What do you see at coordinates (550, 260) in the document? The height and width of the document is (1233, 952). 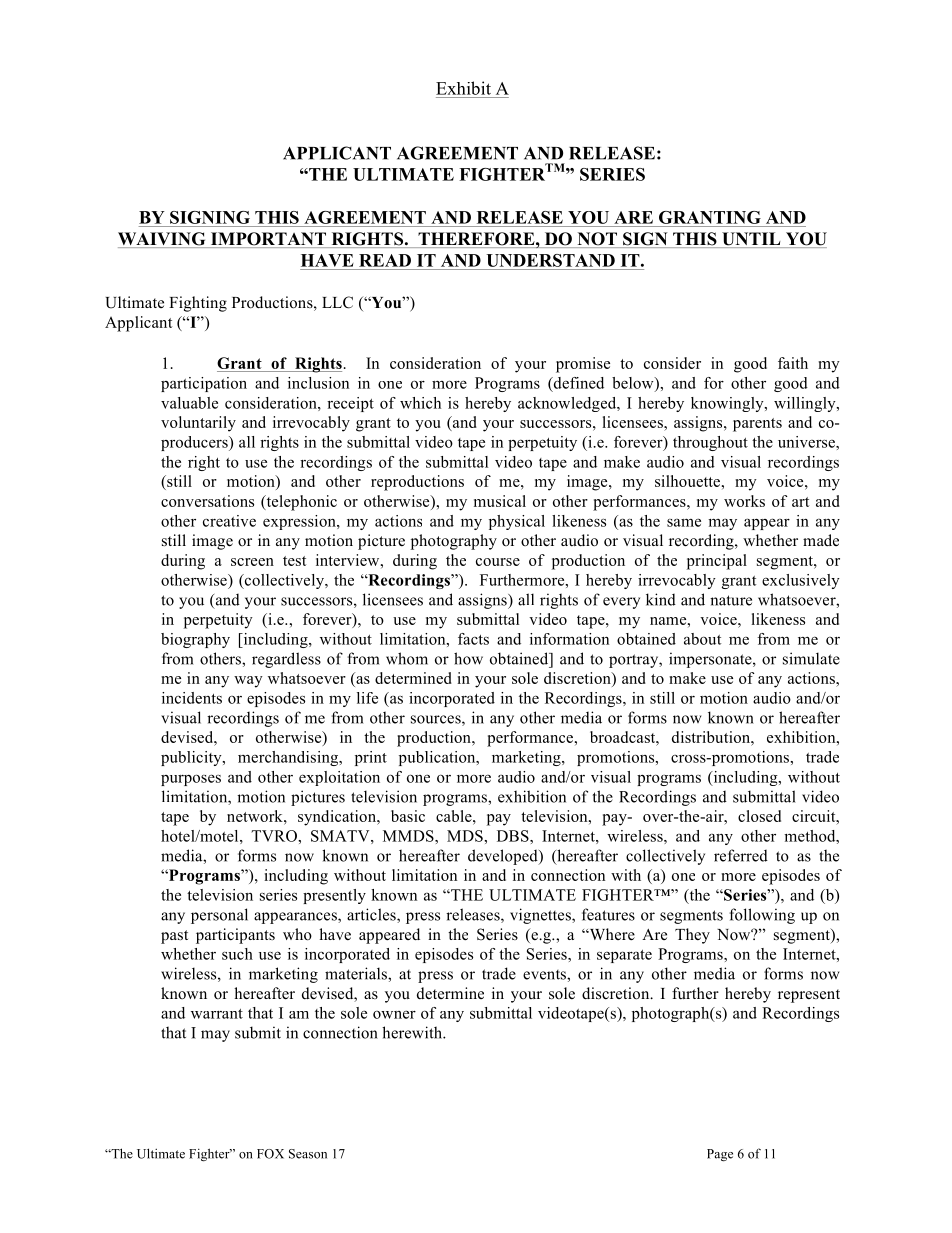 I see `UNDERSTAND` at bounding box center [550, 260].
